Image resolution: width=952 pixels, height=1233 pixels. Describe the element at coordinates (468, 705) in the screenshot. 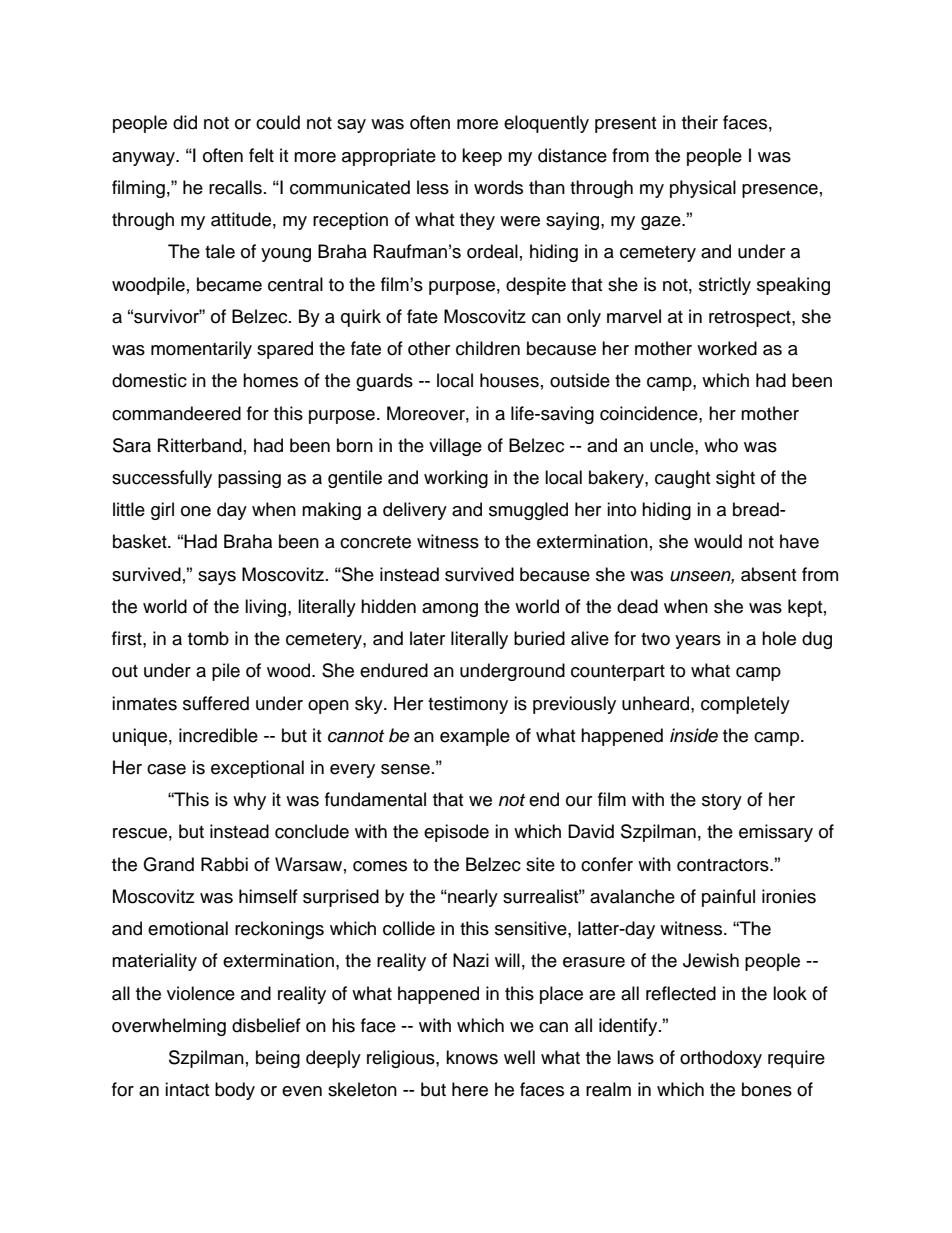

I see `testimony` at that location.
